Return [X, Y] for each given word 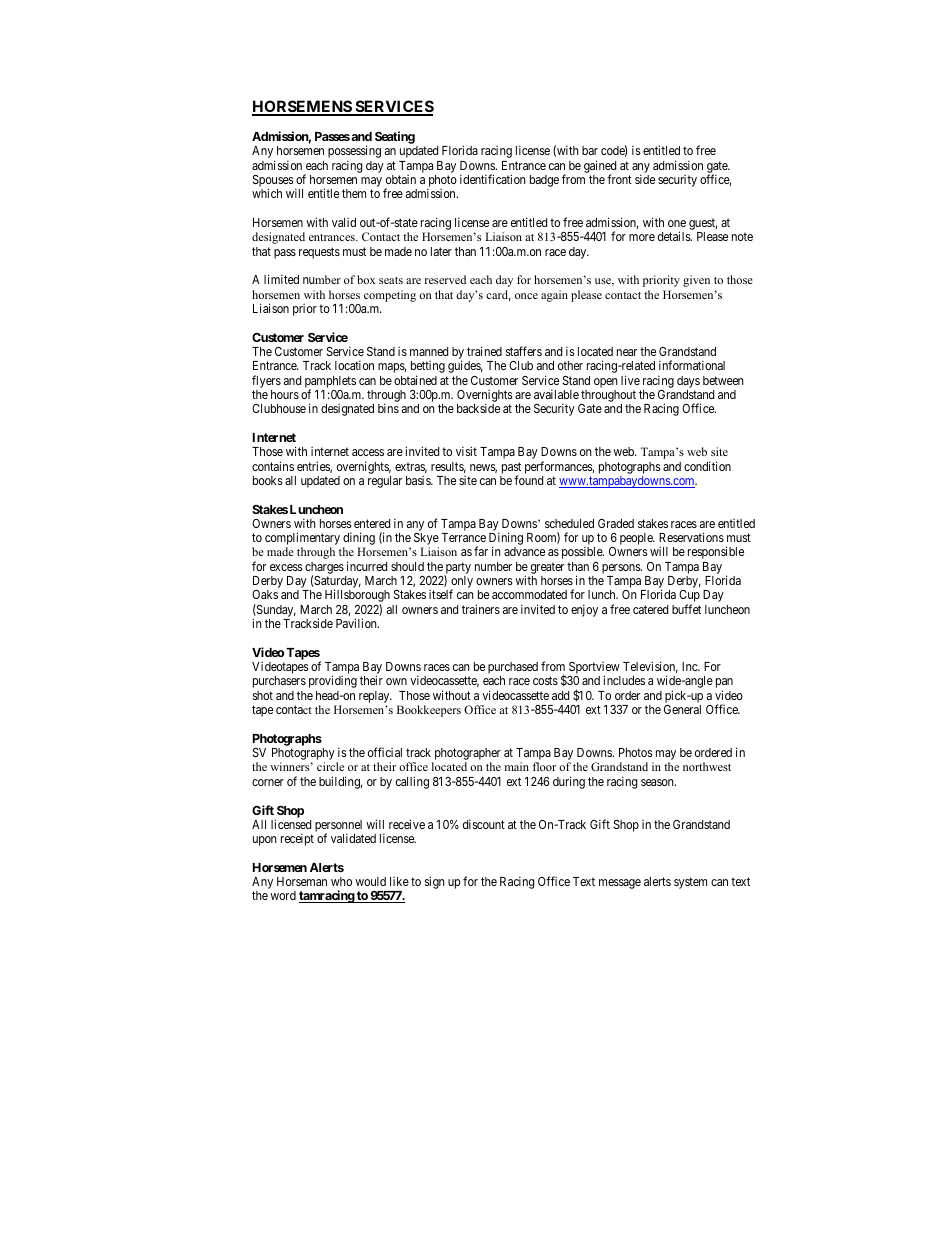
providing [333, 681]
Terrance [463, 537]
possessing [354, 153]
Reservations [691, 537]
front [619, 179]
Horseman [302, 881]
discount [484, 824]
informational [692, 365]
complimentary [302, 540]
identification [493, 179]
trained [484, 351]
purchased [513, 669]
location [354, 365]
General [682, 709]
